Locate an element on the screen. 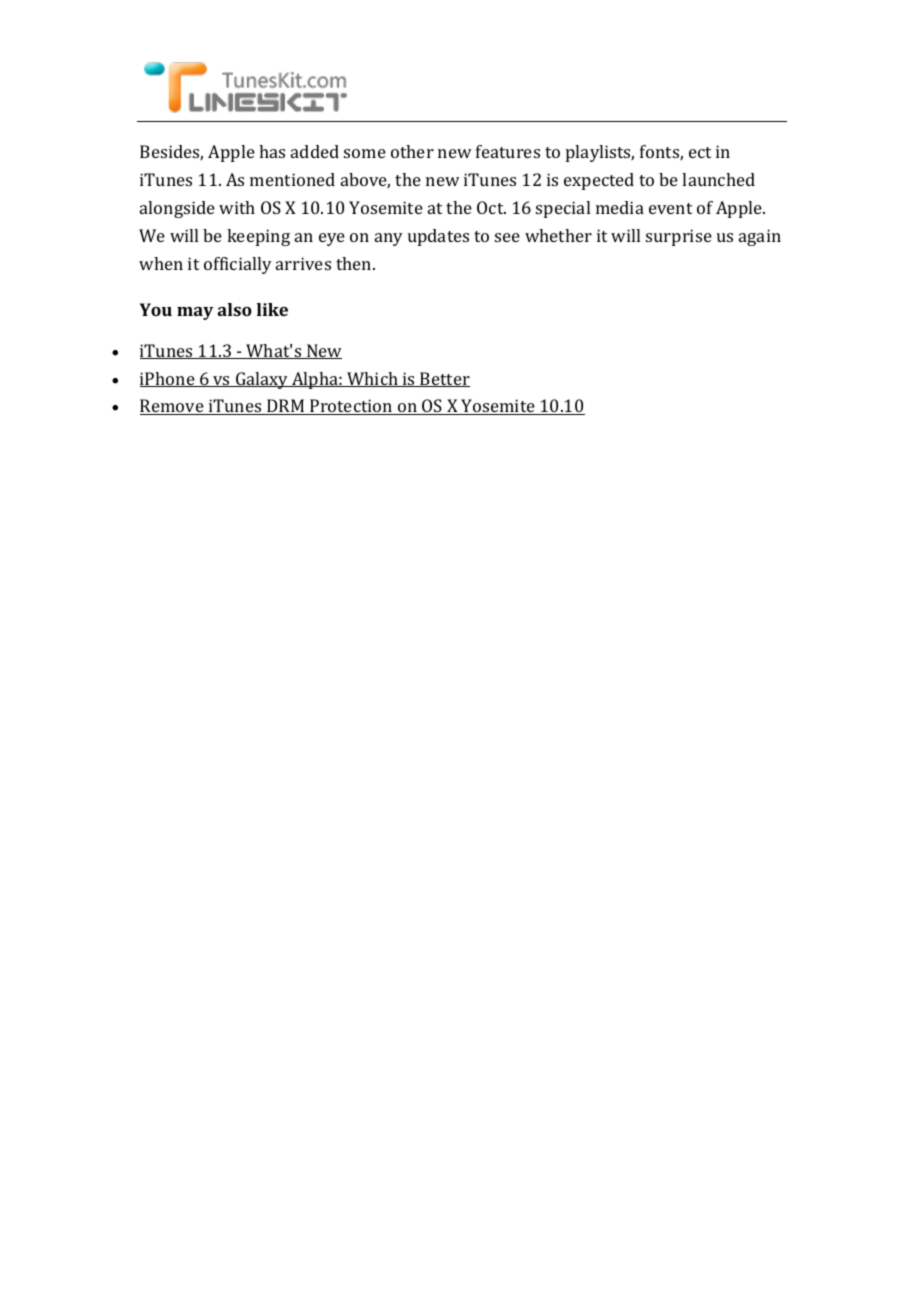 The width and height of the screenshot is (924, 1308). like is located at coordinates (272, 309).
